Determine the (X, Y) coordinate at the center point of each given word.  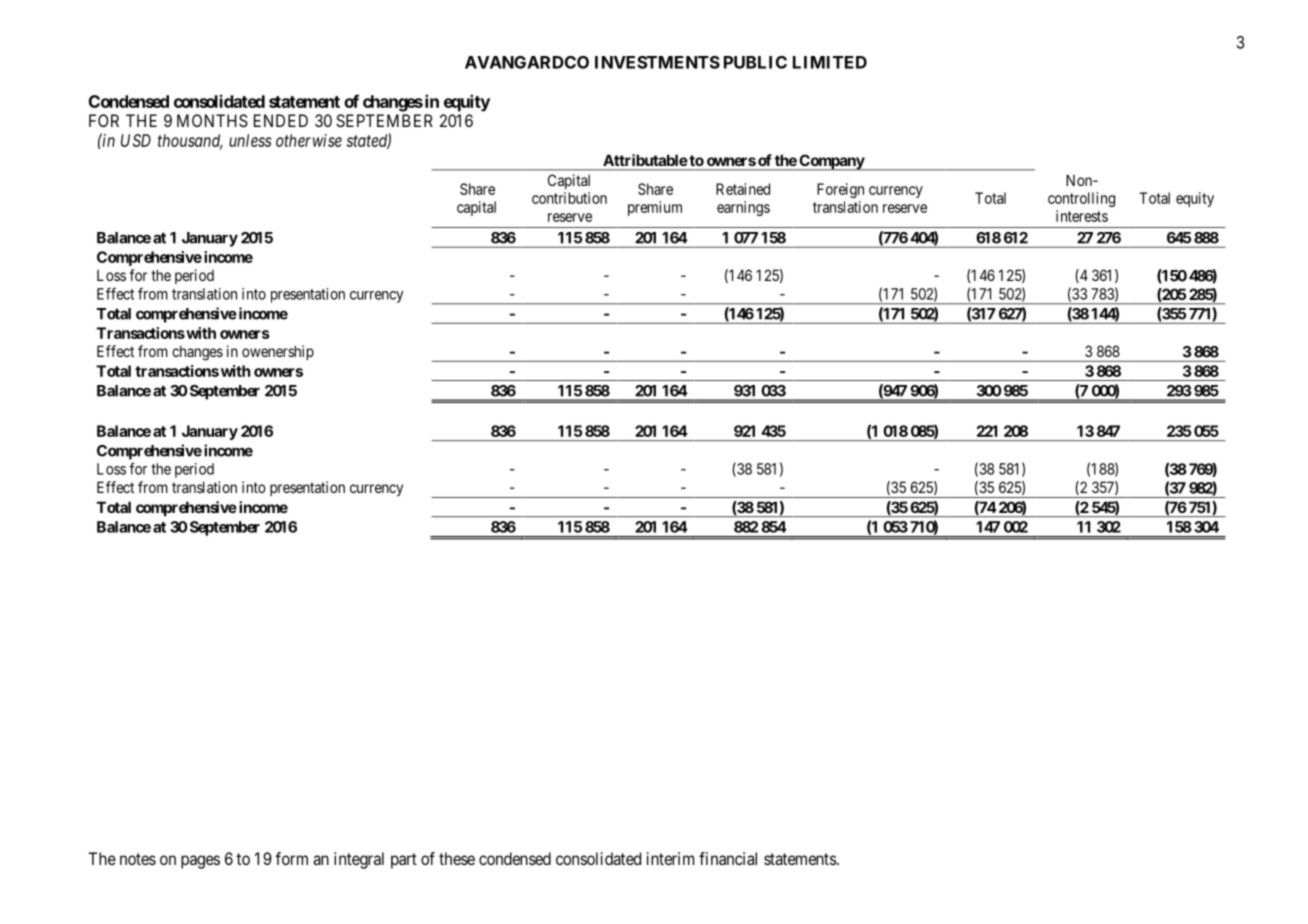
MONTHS (212, 120)
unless (250, 140)
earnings (743, 208)
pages (200, 862)
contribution (569, 198)
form (291, 858)
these (457, 858)
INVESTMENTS (657, 62)
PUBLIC (755, 62)
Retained (743, 189)
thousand (190, 141)
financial (728, 858)
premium (655, 208)
